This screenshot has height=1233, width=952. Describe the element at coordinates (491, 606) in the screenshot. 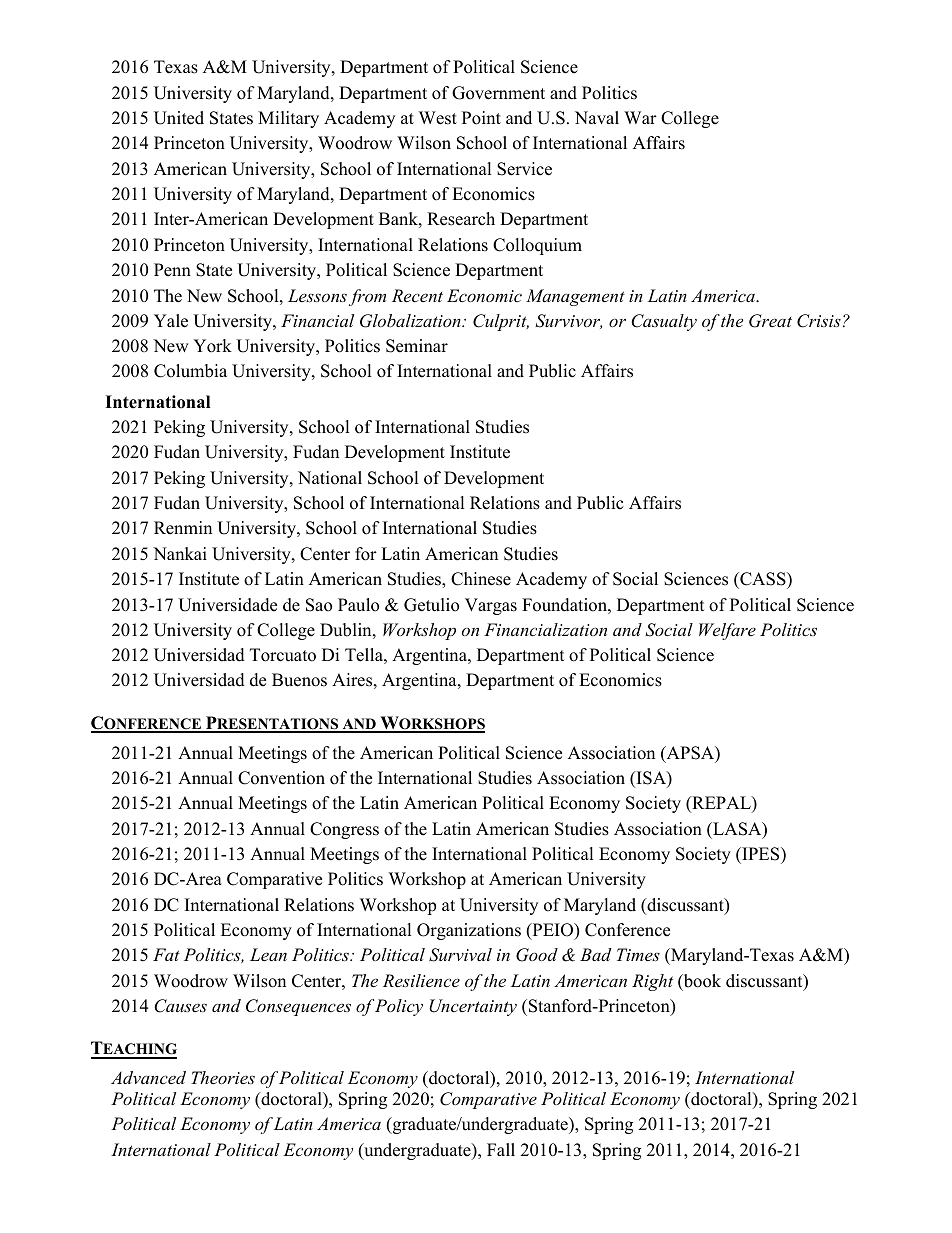

I see `Vargas` at that location.
